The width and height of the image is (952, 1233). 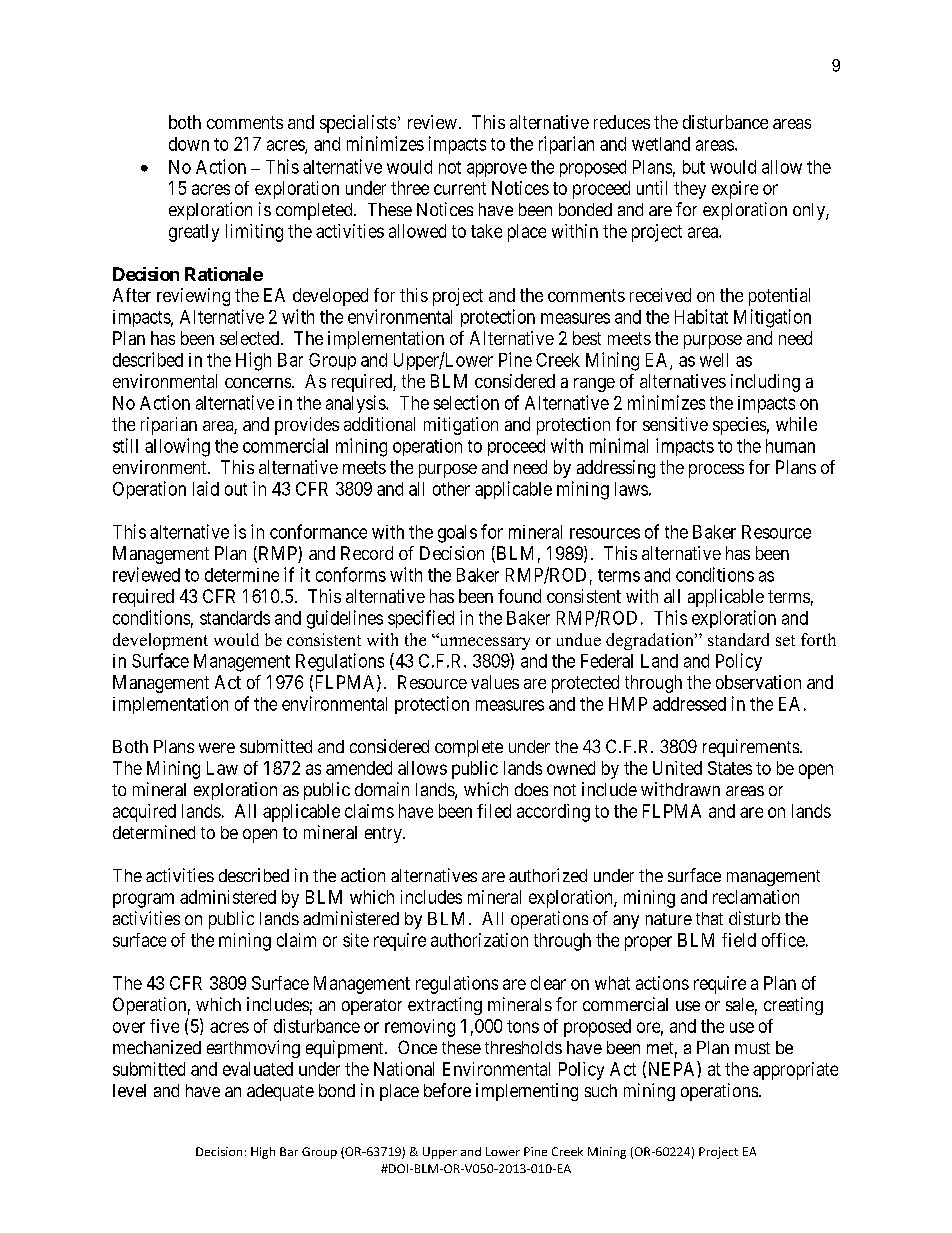 I want to click on acquired, so click(x=144, y=813).
